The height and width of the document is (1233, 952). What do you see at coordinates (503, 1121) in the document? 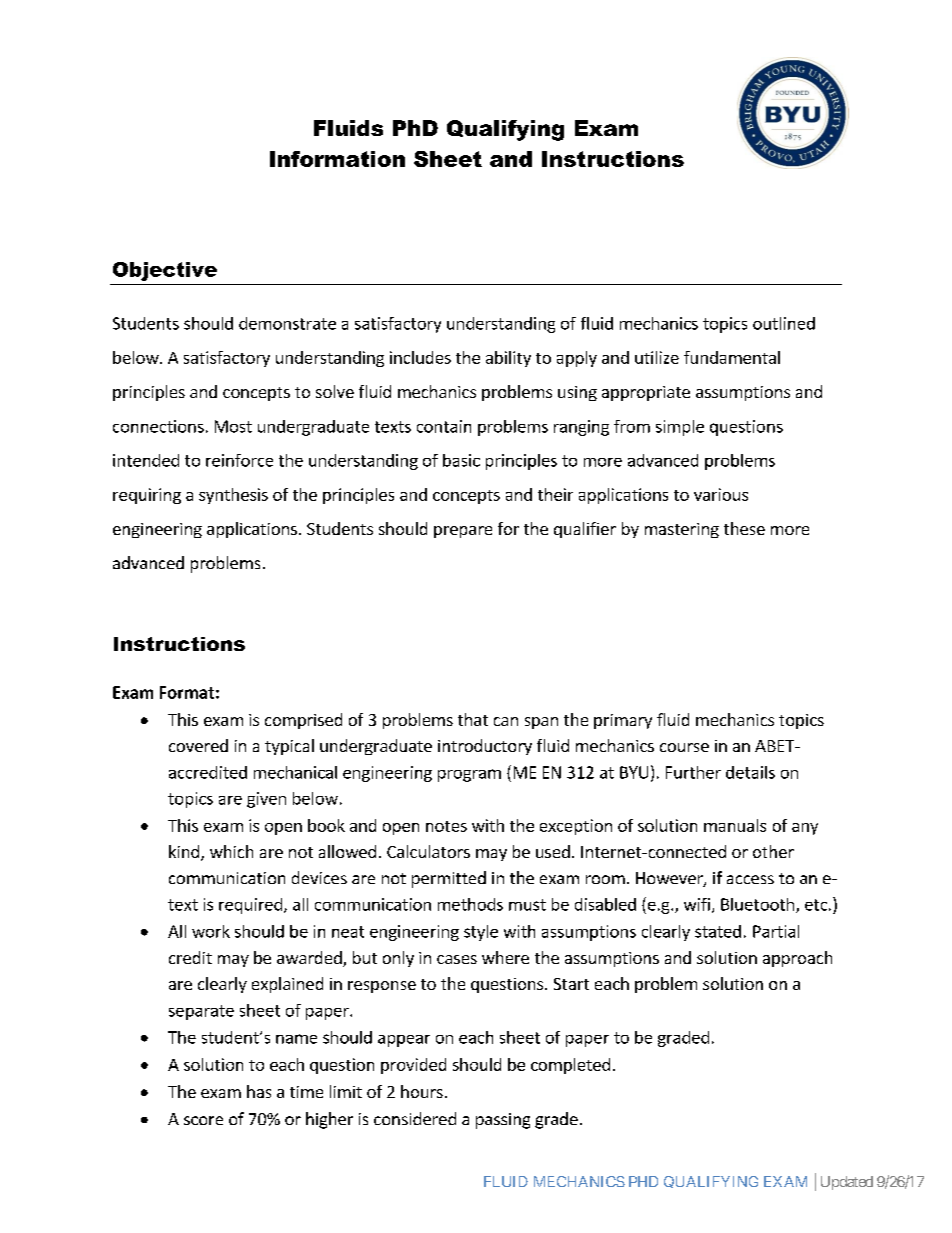
I see `passing` at bounding box center [503, 1121].
